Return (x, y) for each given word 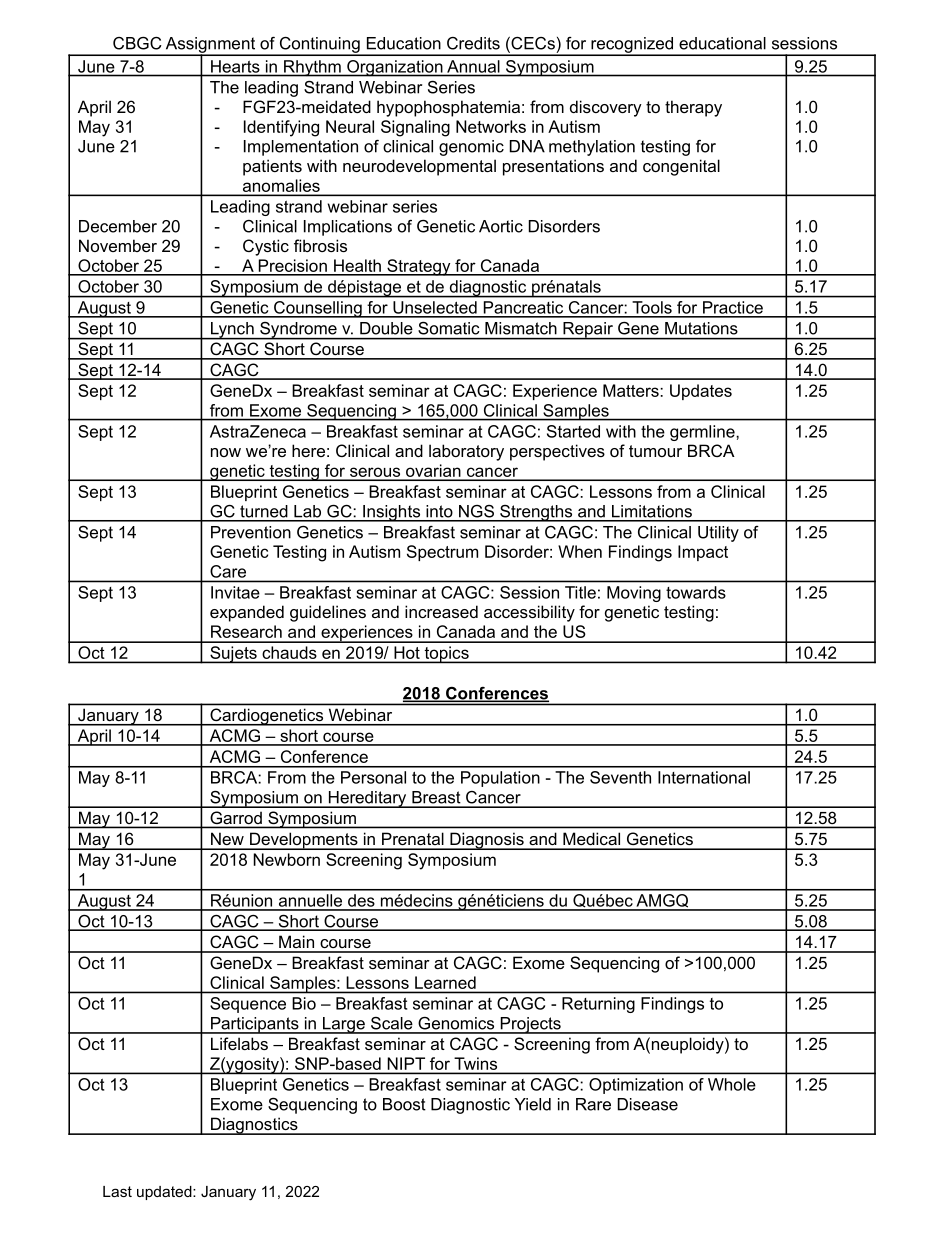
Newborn (286, 859)
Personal (373, 777)
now (226, 452)
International (704, 777)
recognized (632, 46)
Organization (395, 68)
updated (165, 1193)
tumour (655, 451)
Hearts (235, 66)
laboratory (466, 452)
